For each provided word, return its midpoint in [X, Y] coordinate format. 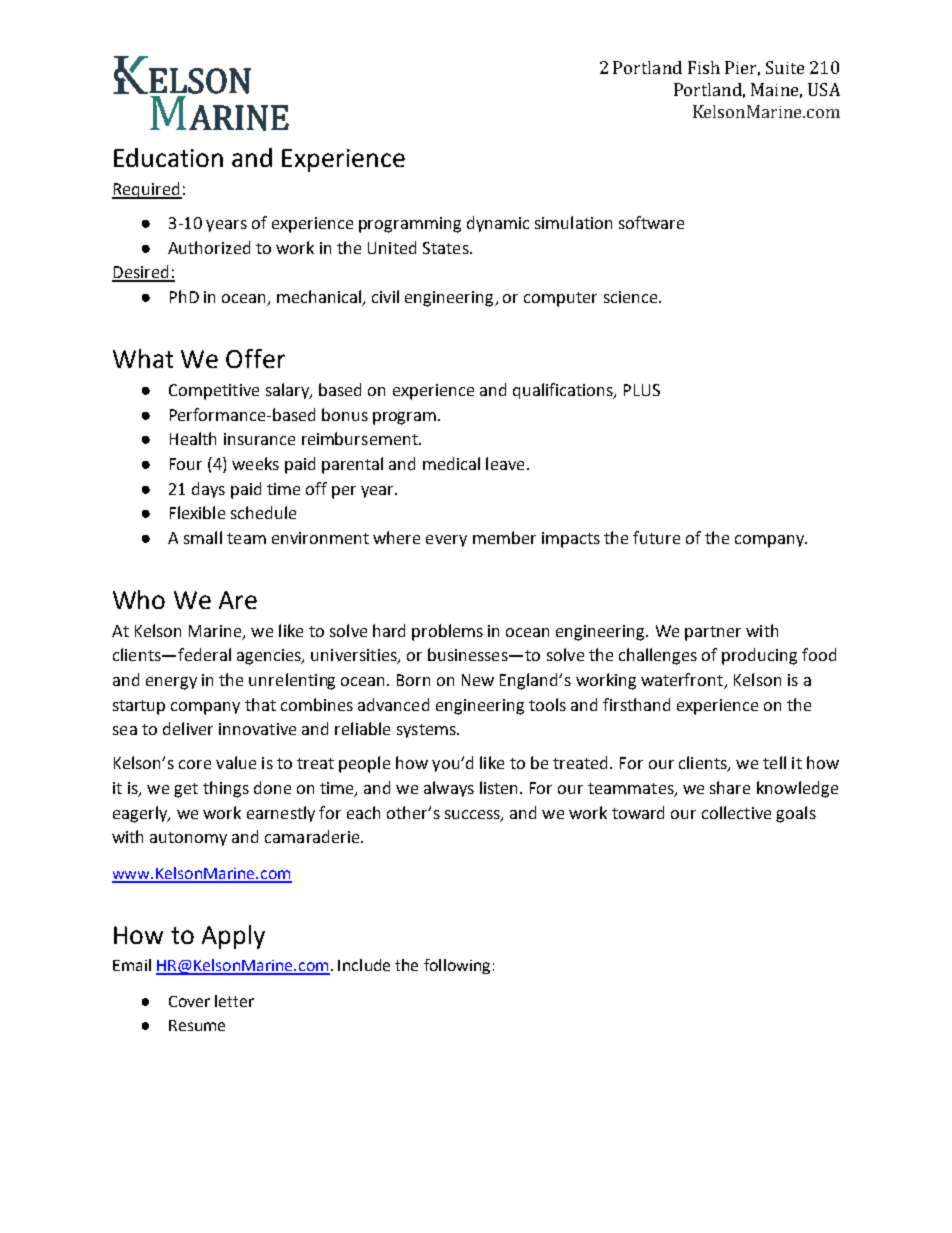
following [457, 966]
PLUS [642, 390]
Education [168, 157]
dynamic [498, 224]
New [478, 680]
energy [171, 683]
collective [736, 812]
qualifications [564, 391]
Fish [704, 67]
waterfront [683, 681]
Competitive [214, 392]
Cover [189, 1001]
